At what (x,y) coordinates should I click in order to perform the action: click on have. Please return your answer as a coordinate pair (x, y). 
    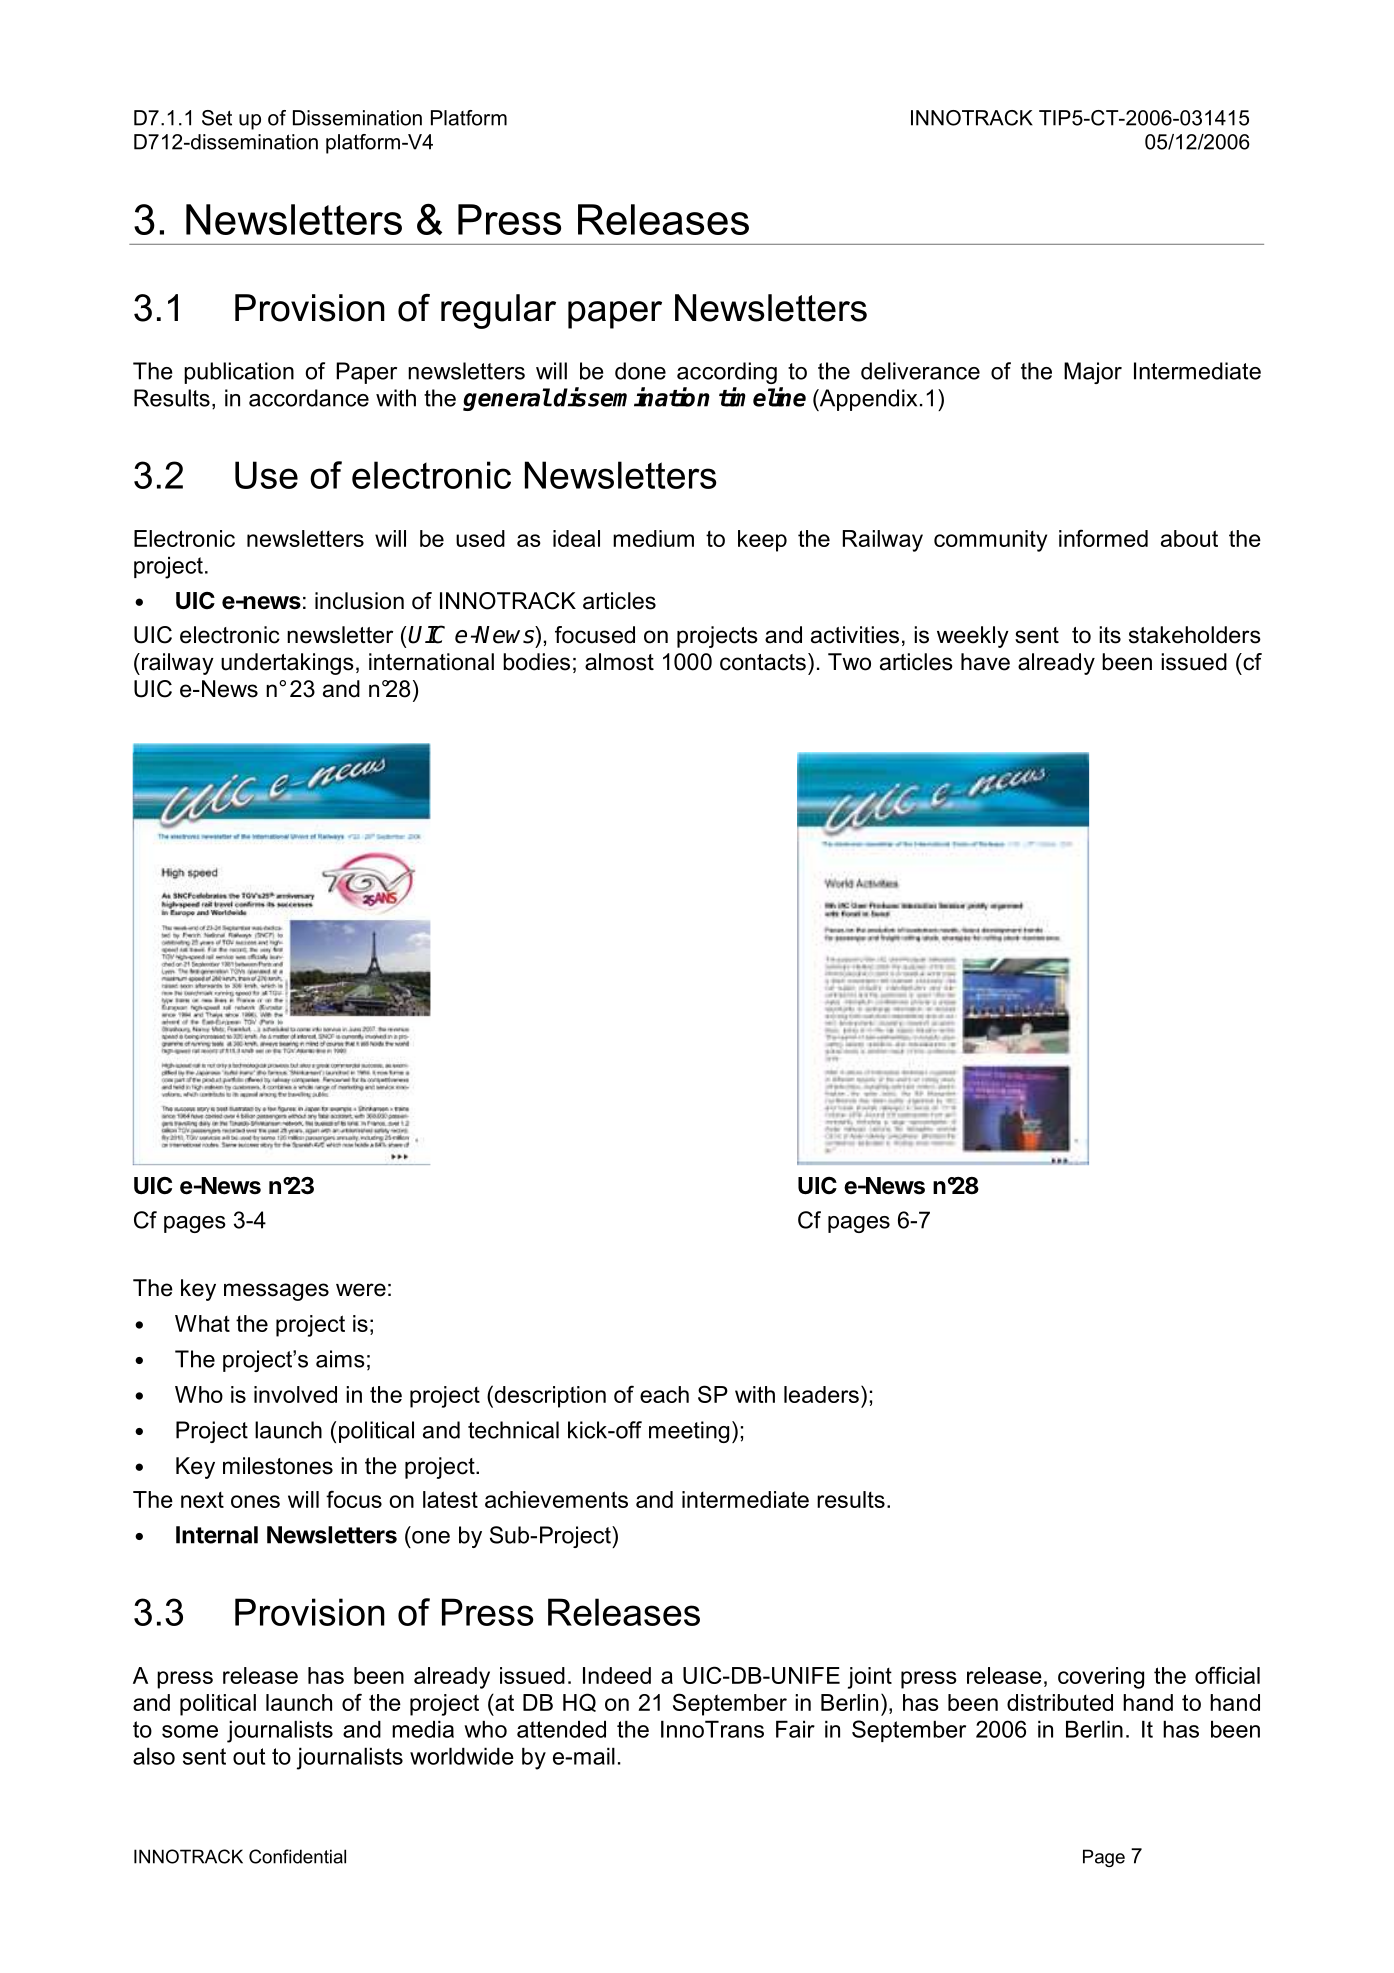
    Looking at the image, I should click on (985, 662).
